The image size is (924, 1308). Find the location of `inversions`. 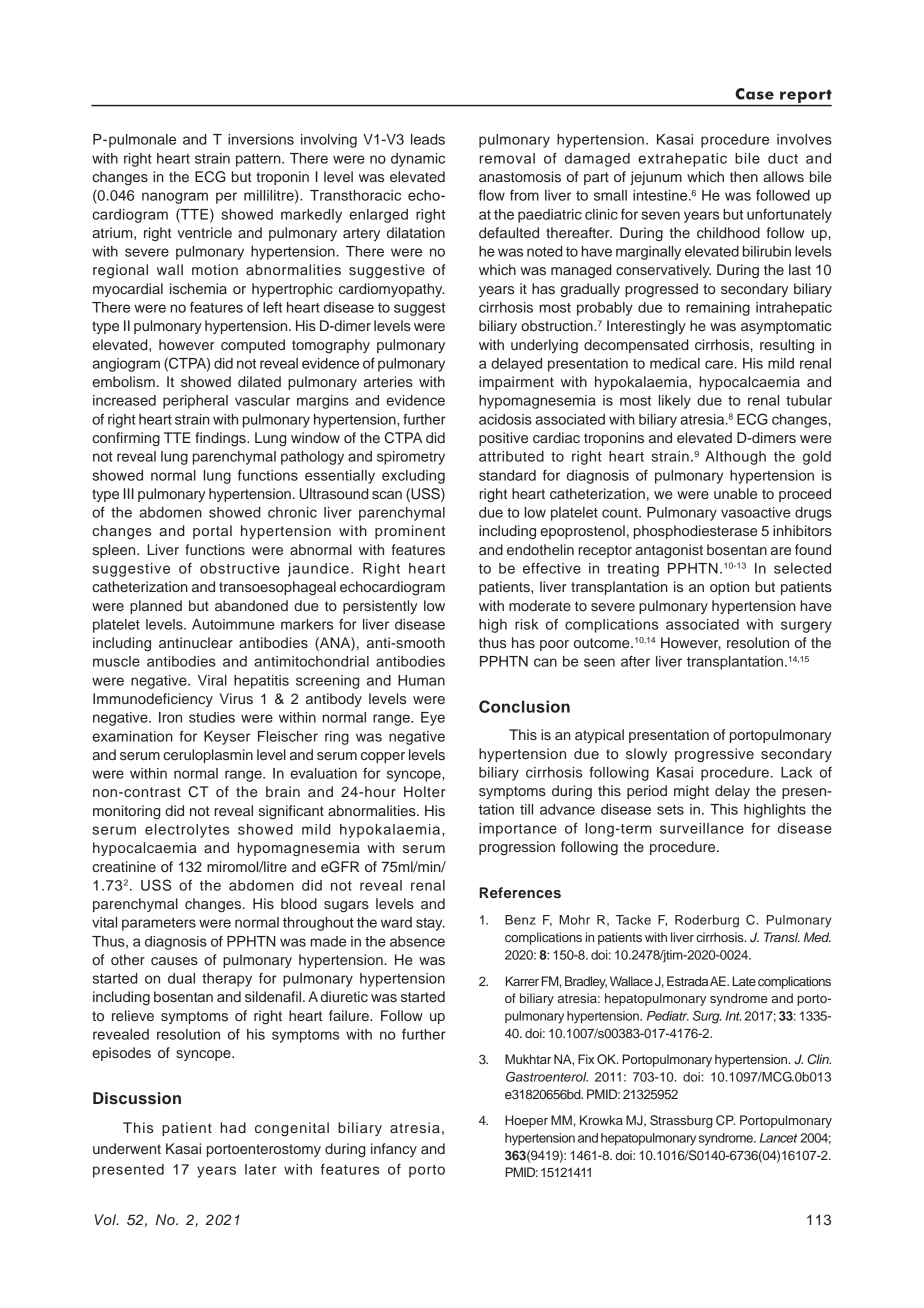

inversions is located at coordinates (261, 139).
